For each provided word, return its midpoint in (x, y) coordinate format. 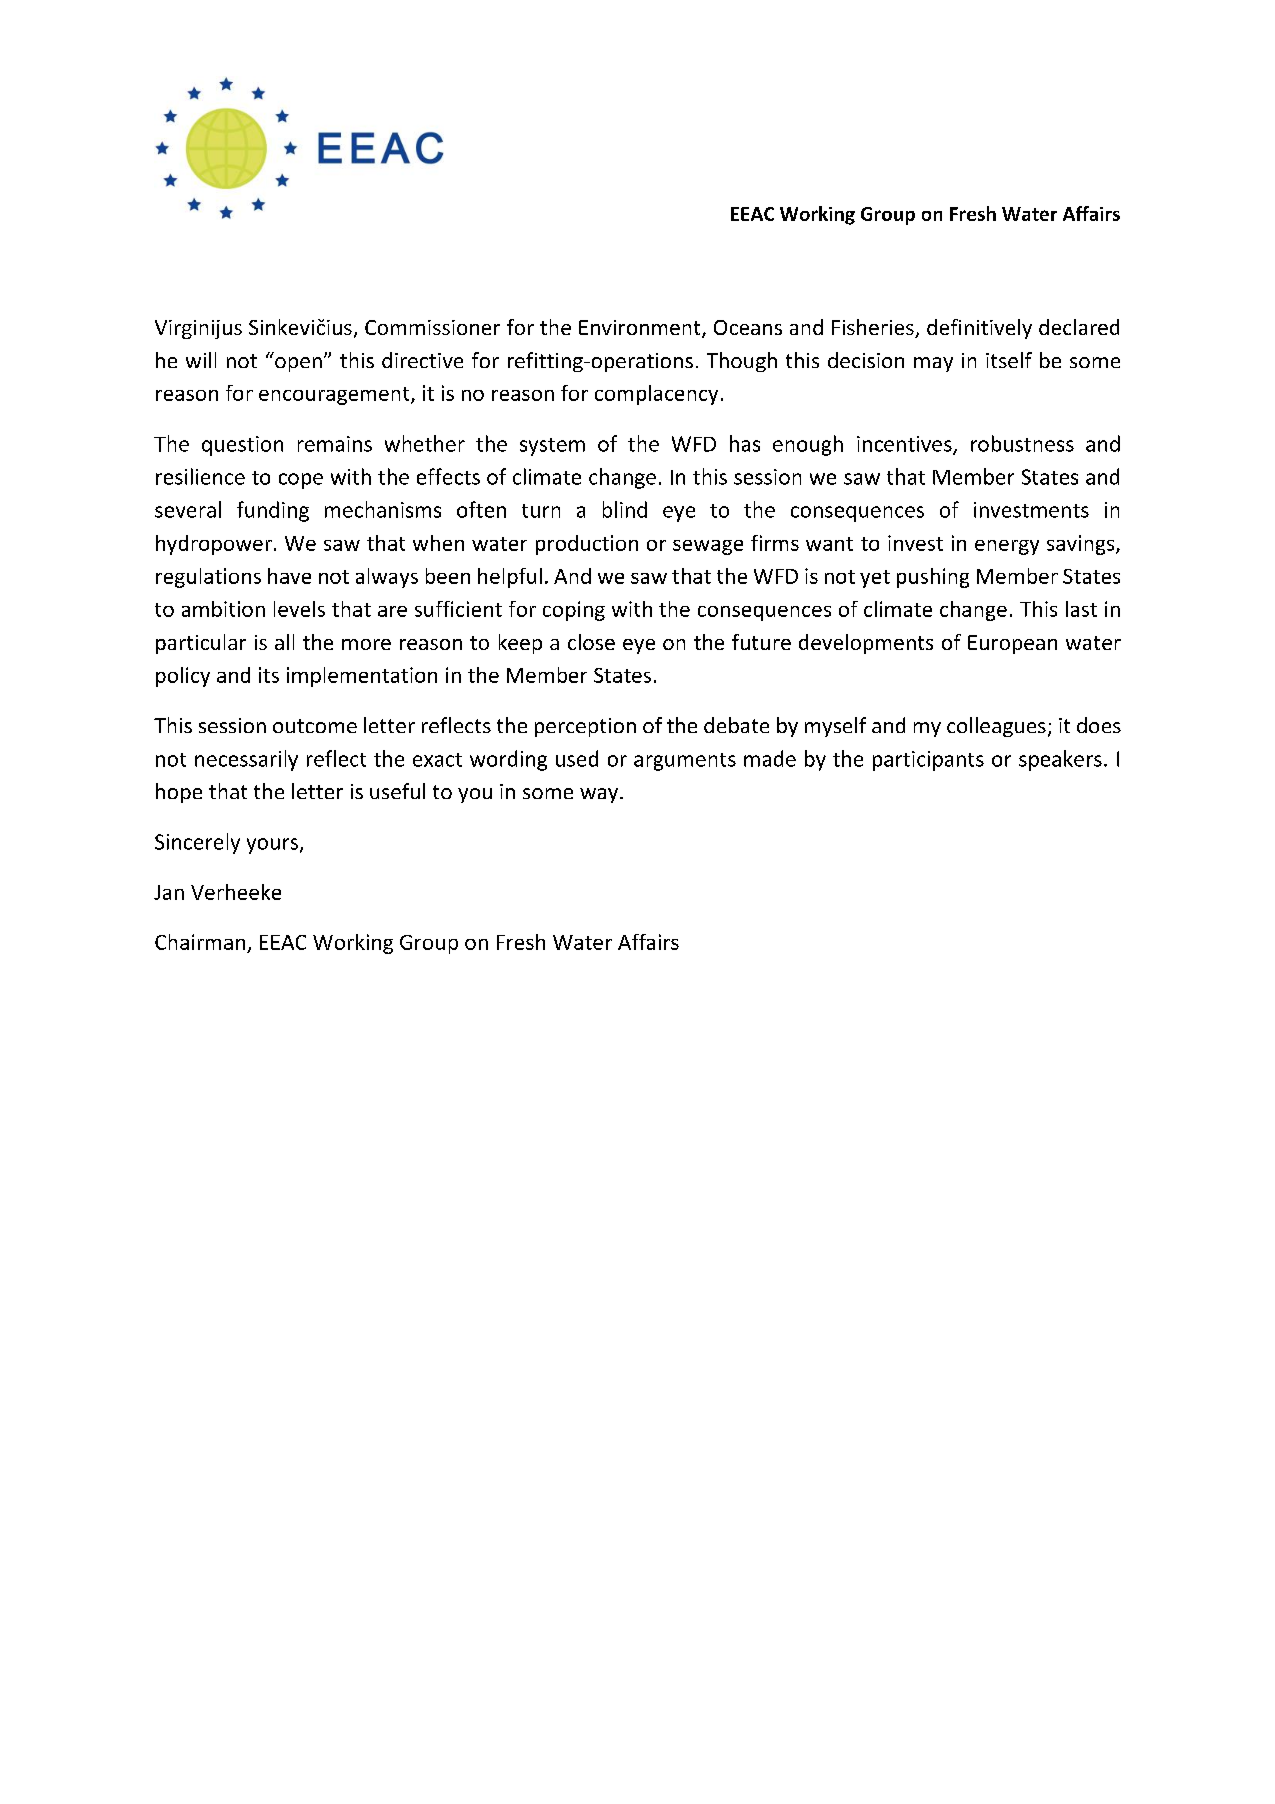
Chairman (200, 942)
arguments (685, 762)
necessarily (246, 760)
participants (928, 761)
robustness (1022, 443)
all (284, 642)
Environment (641, 329)
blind (625, 509)
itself (1009, 360)
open (298, 364)
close (591, 642)
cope (301, 481)
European (1012, 644)
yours (272, 846)
